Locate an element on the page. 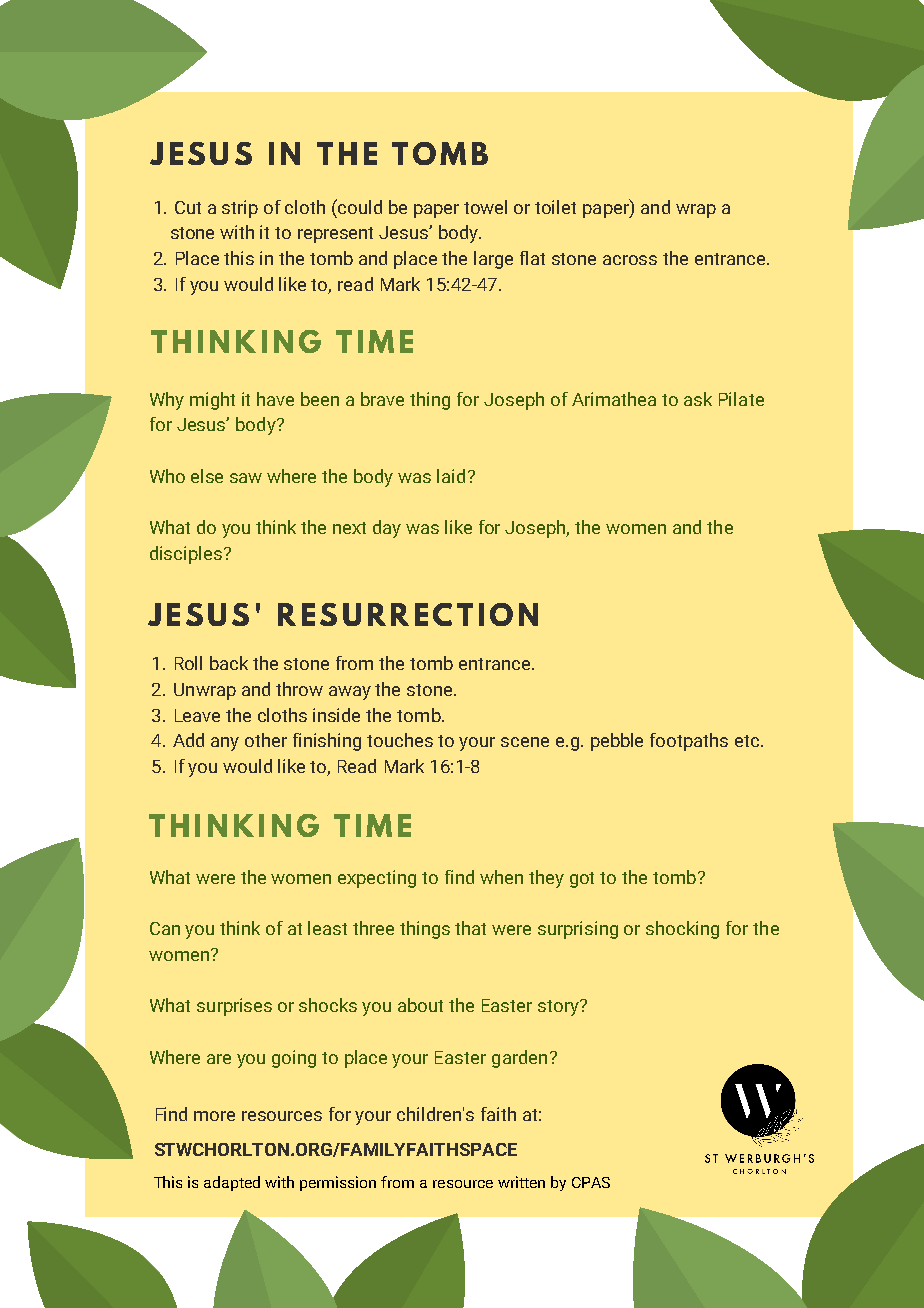 The image size is (924, 1308). towel is located at coordinates (485, 207).
